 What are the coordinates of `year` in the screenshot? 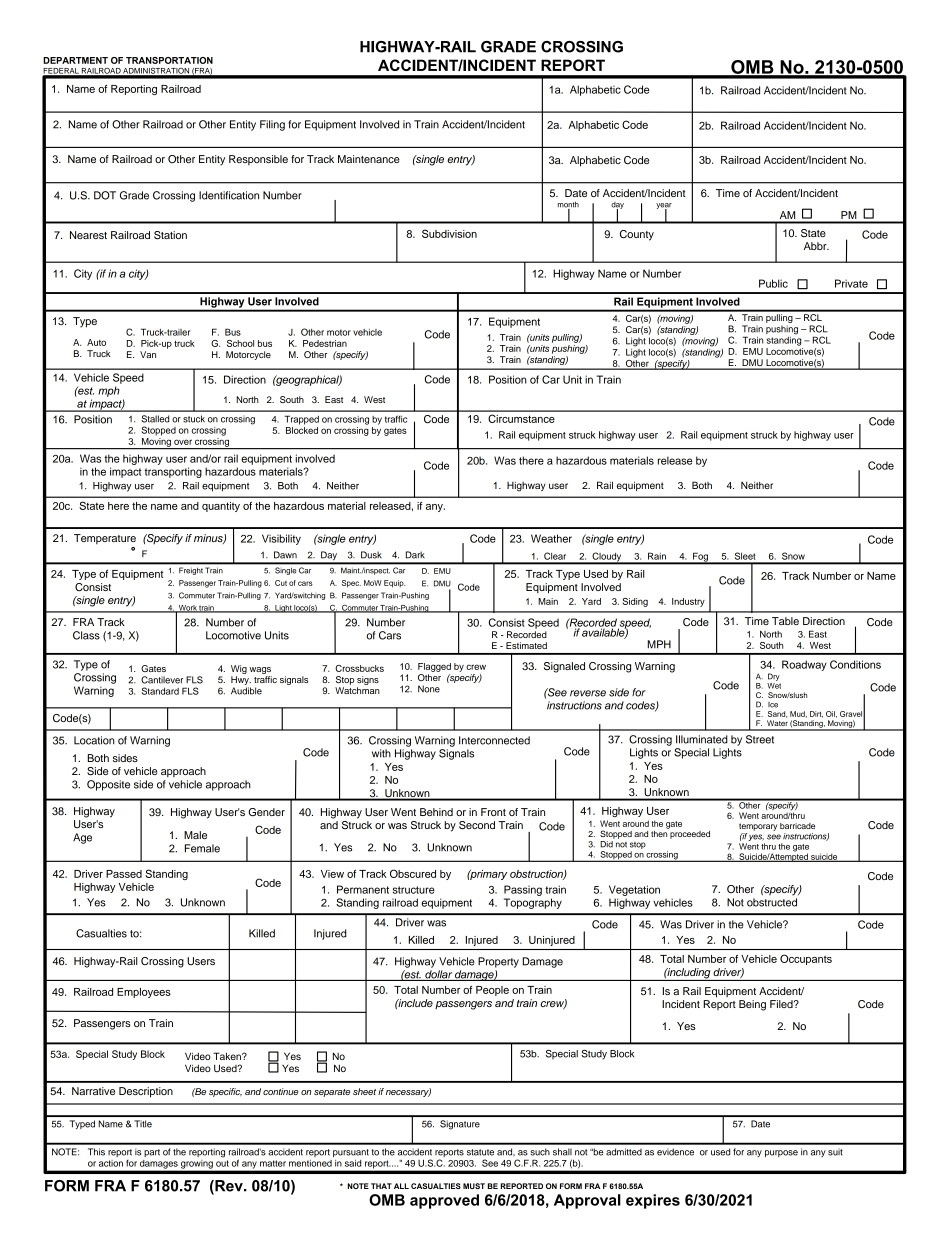 It's located at (664, 207).
